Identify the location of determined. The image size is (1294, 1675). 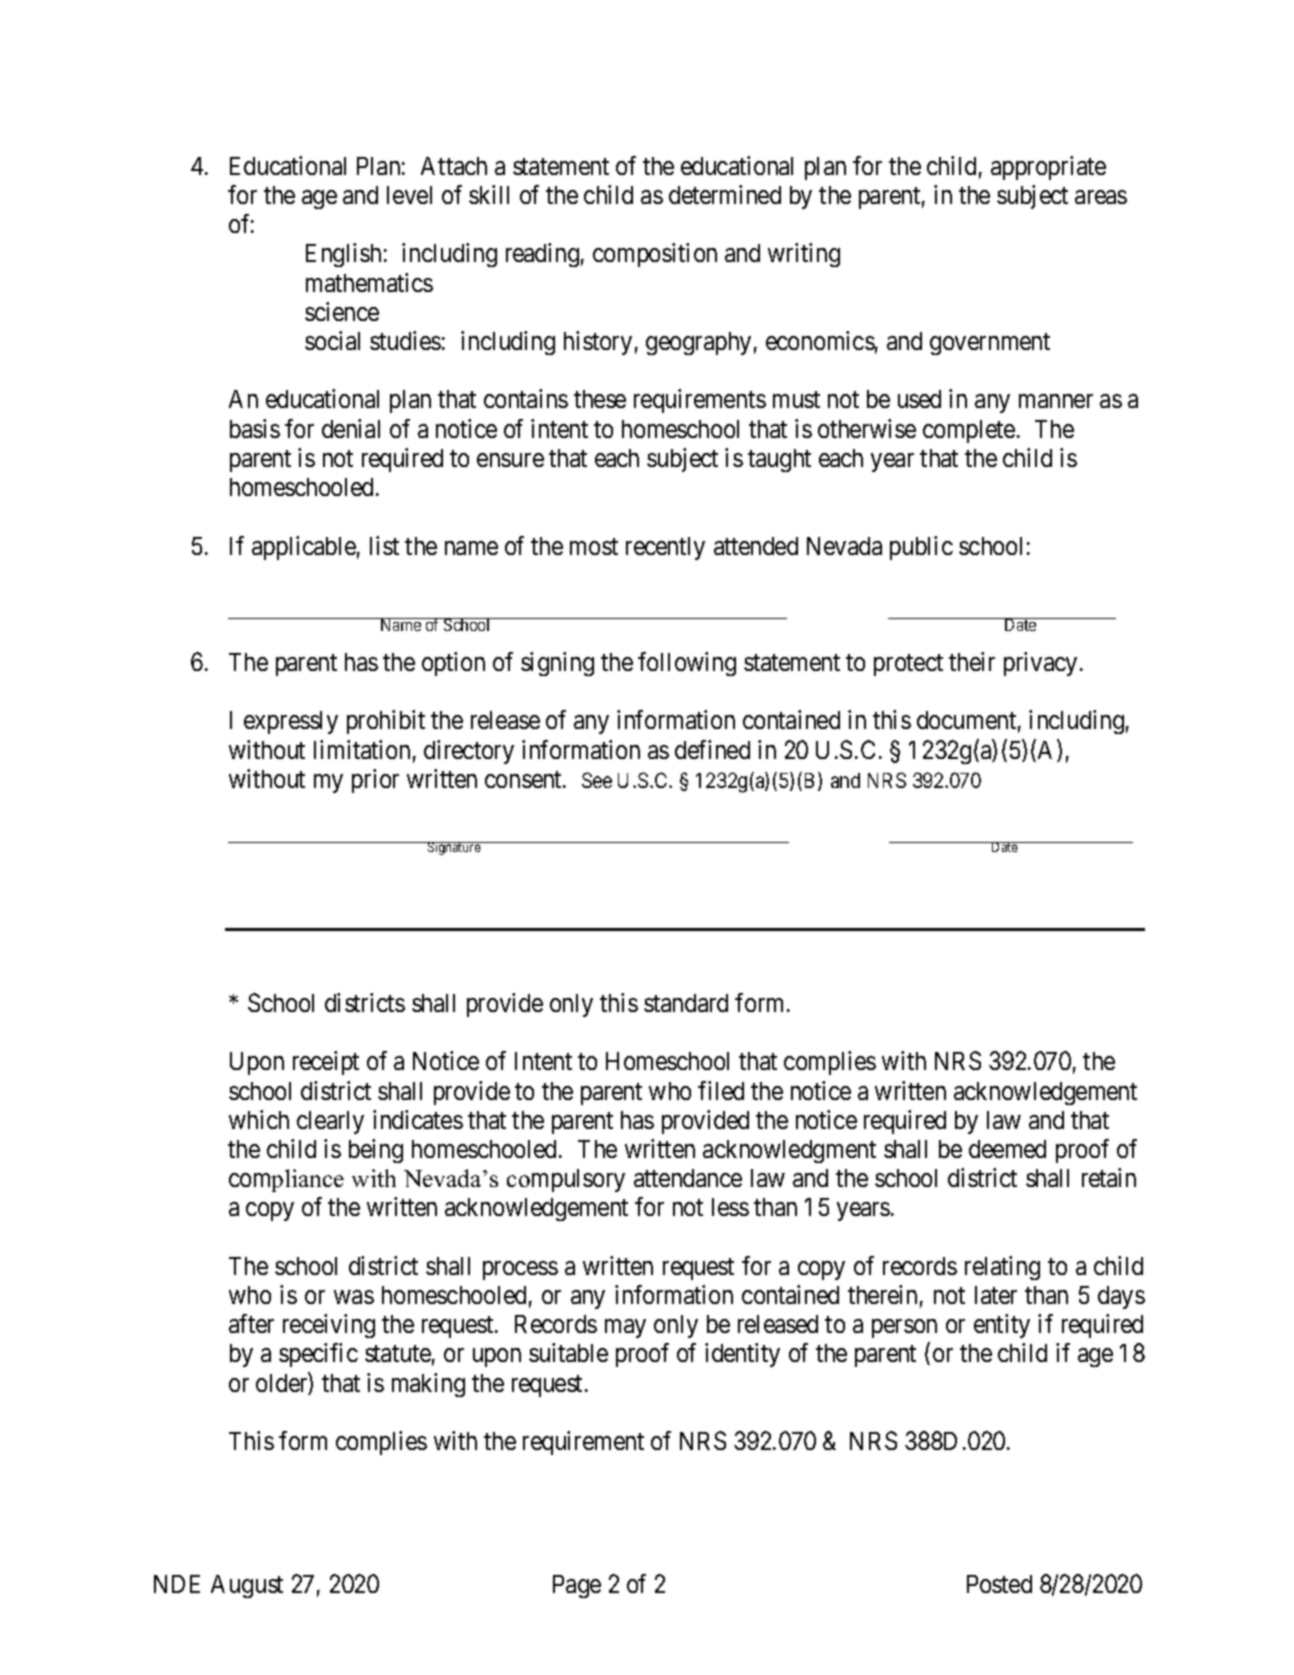
(725, 194).
